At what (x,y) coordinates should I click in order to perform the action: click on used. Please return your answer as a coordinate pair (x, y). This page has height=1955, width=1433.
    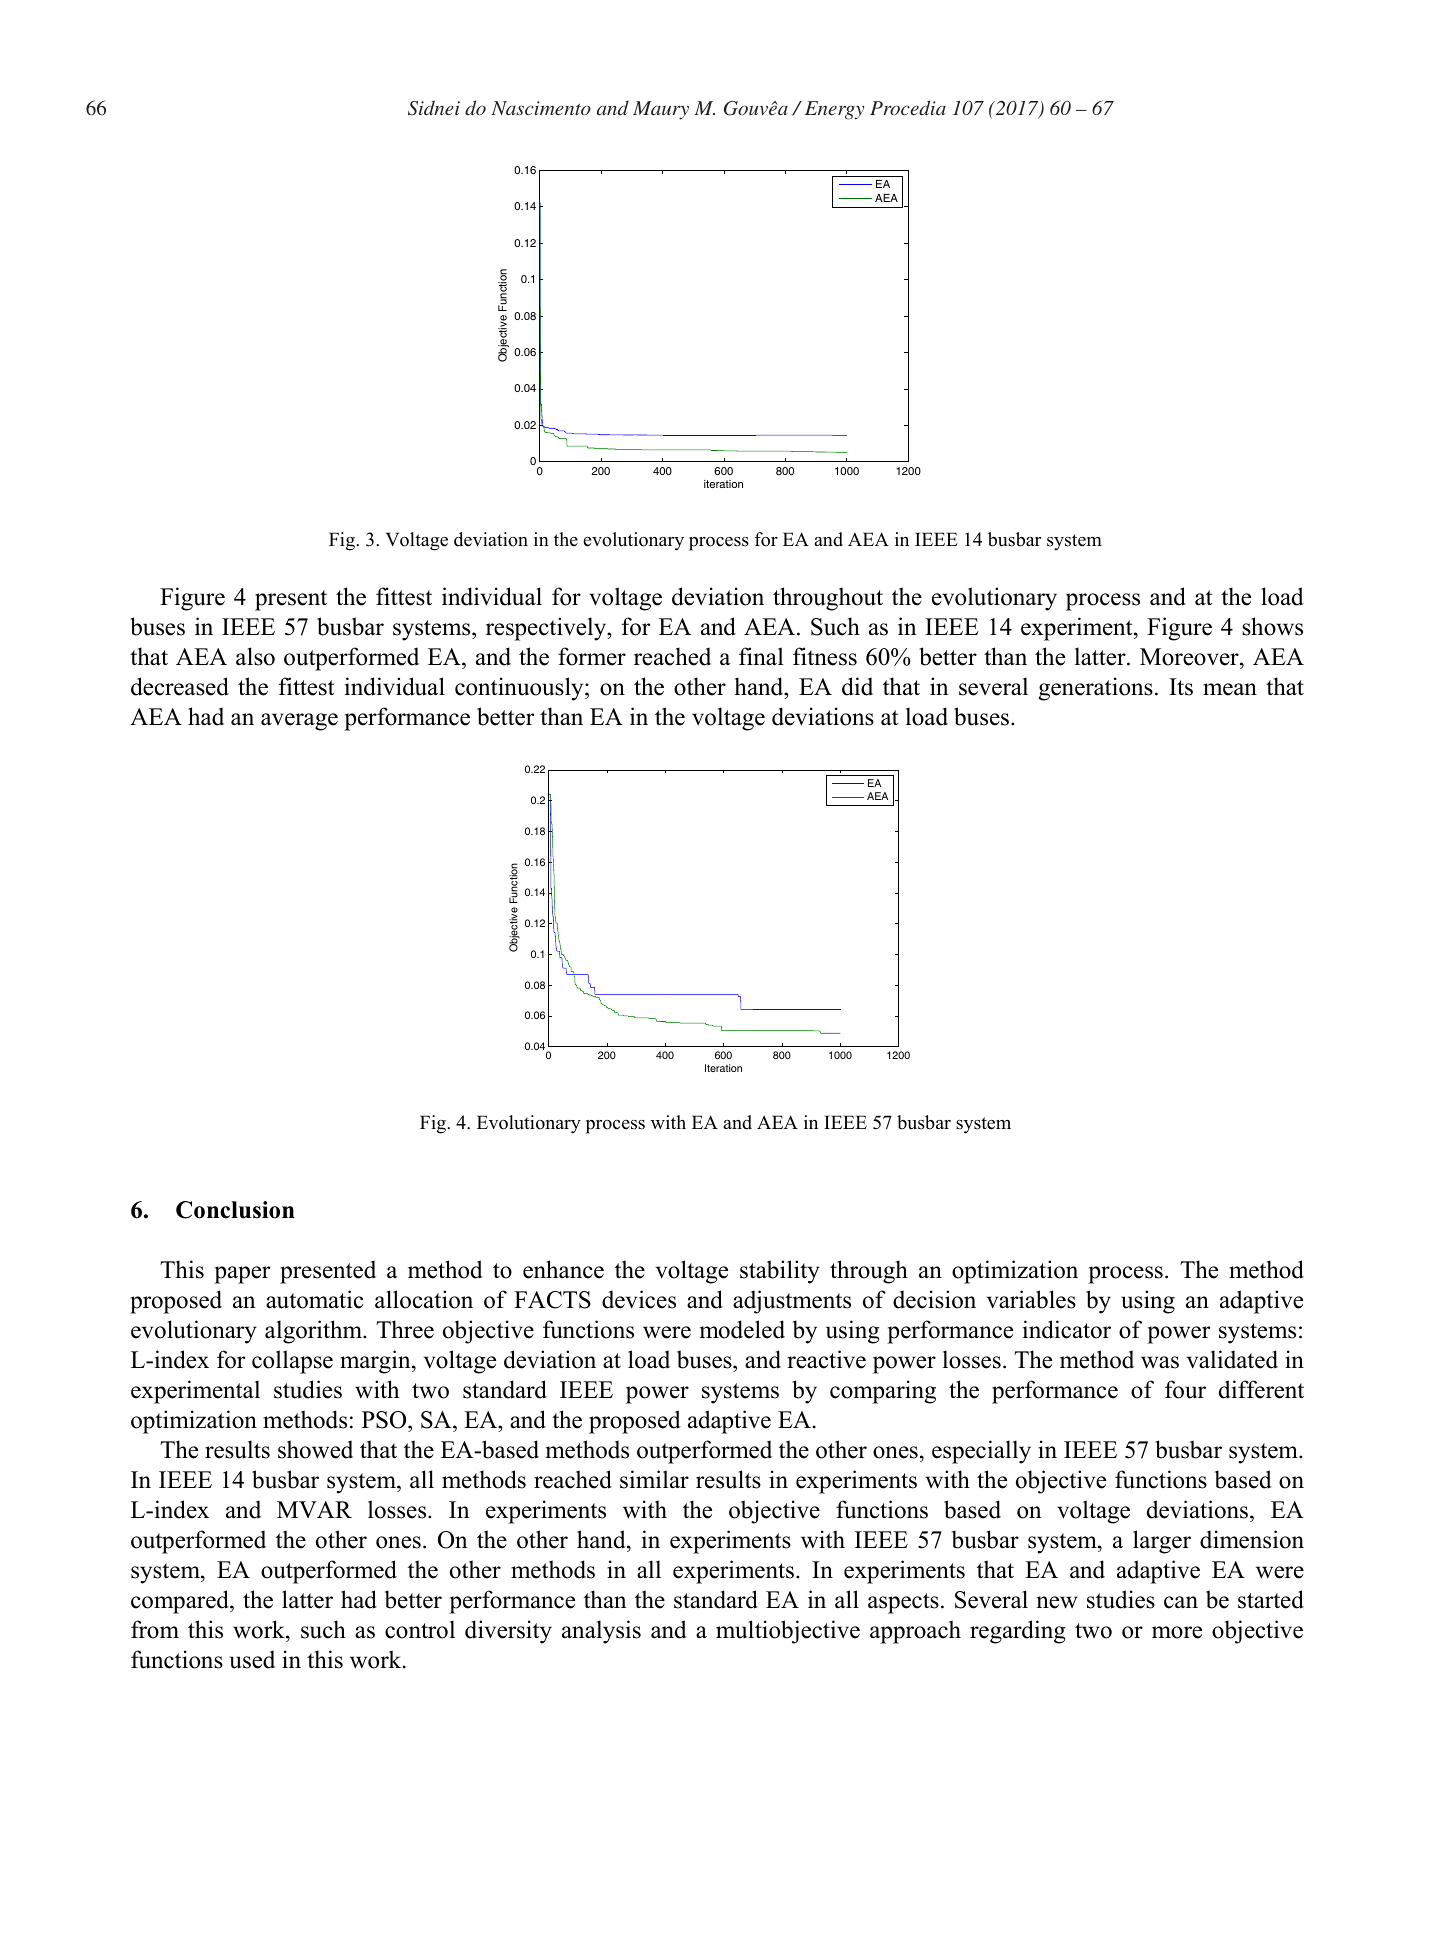
    Looking at the image, I should click on (252, 1659).
